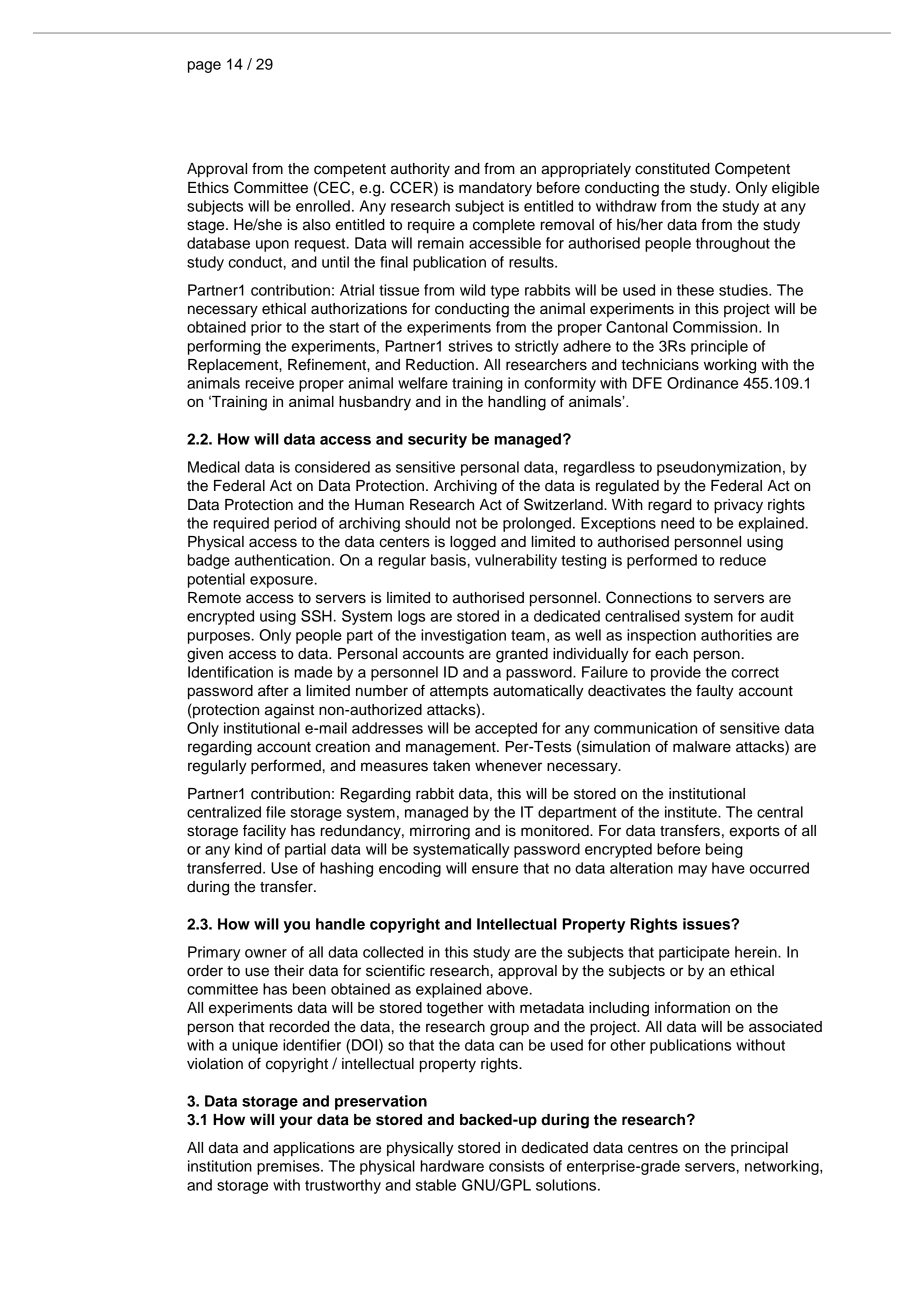  What do you see at coordinates (719, 347) in the screenshot?
I see `principle` at bounding box center [719, 347].
